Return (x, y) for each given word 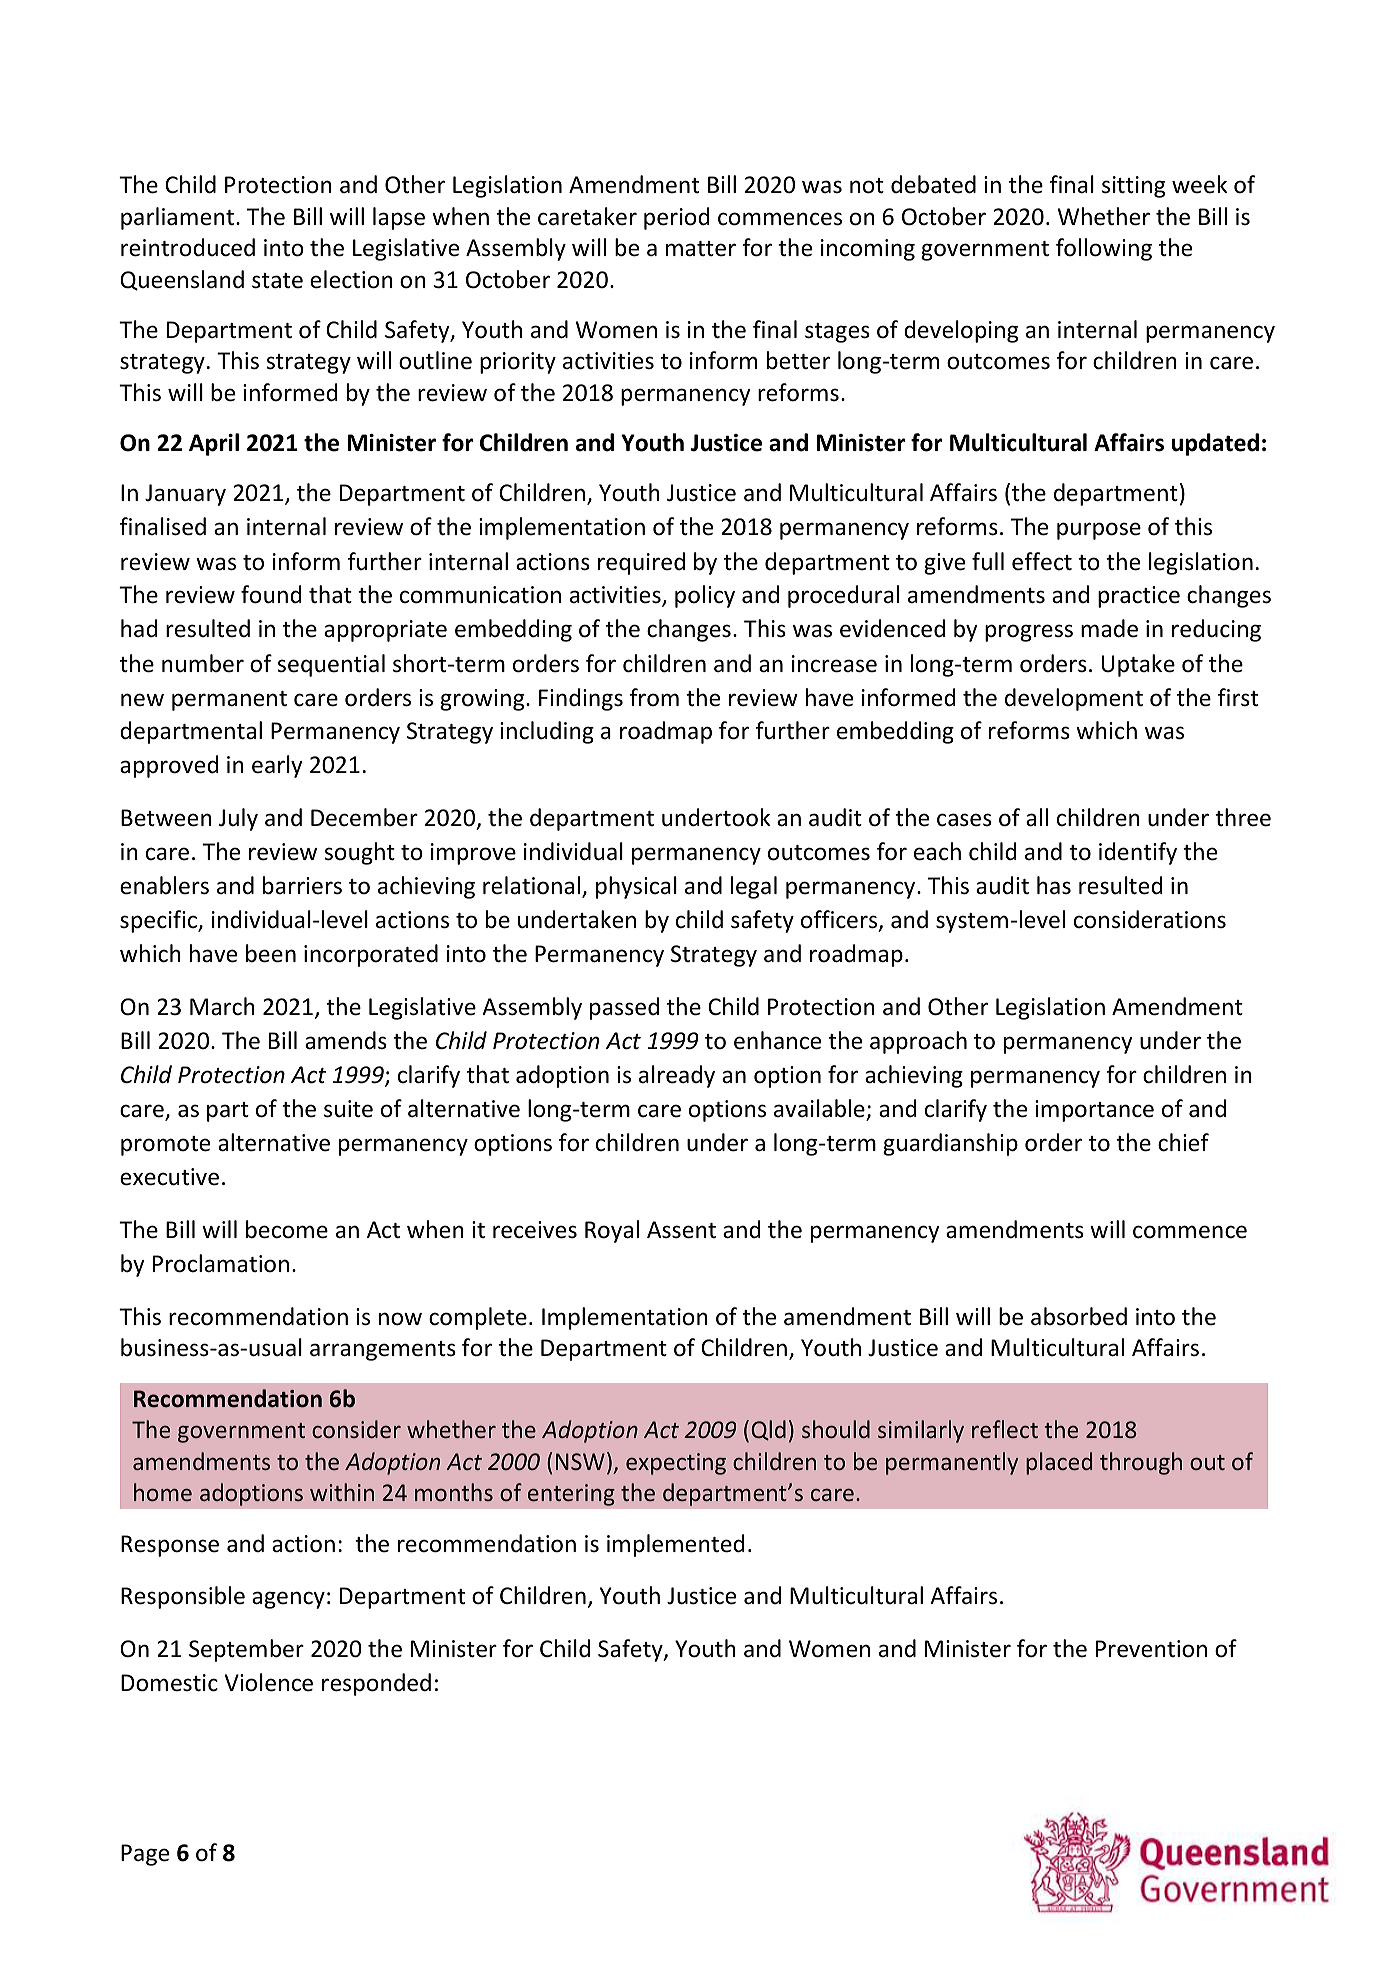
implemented (675, 1545)
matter (701, 249)
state (277, 281)
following (1104, 249)
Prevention (1151, 1649)
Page (145, 1855)
